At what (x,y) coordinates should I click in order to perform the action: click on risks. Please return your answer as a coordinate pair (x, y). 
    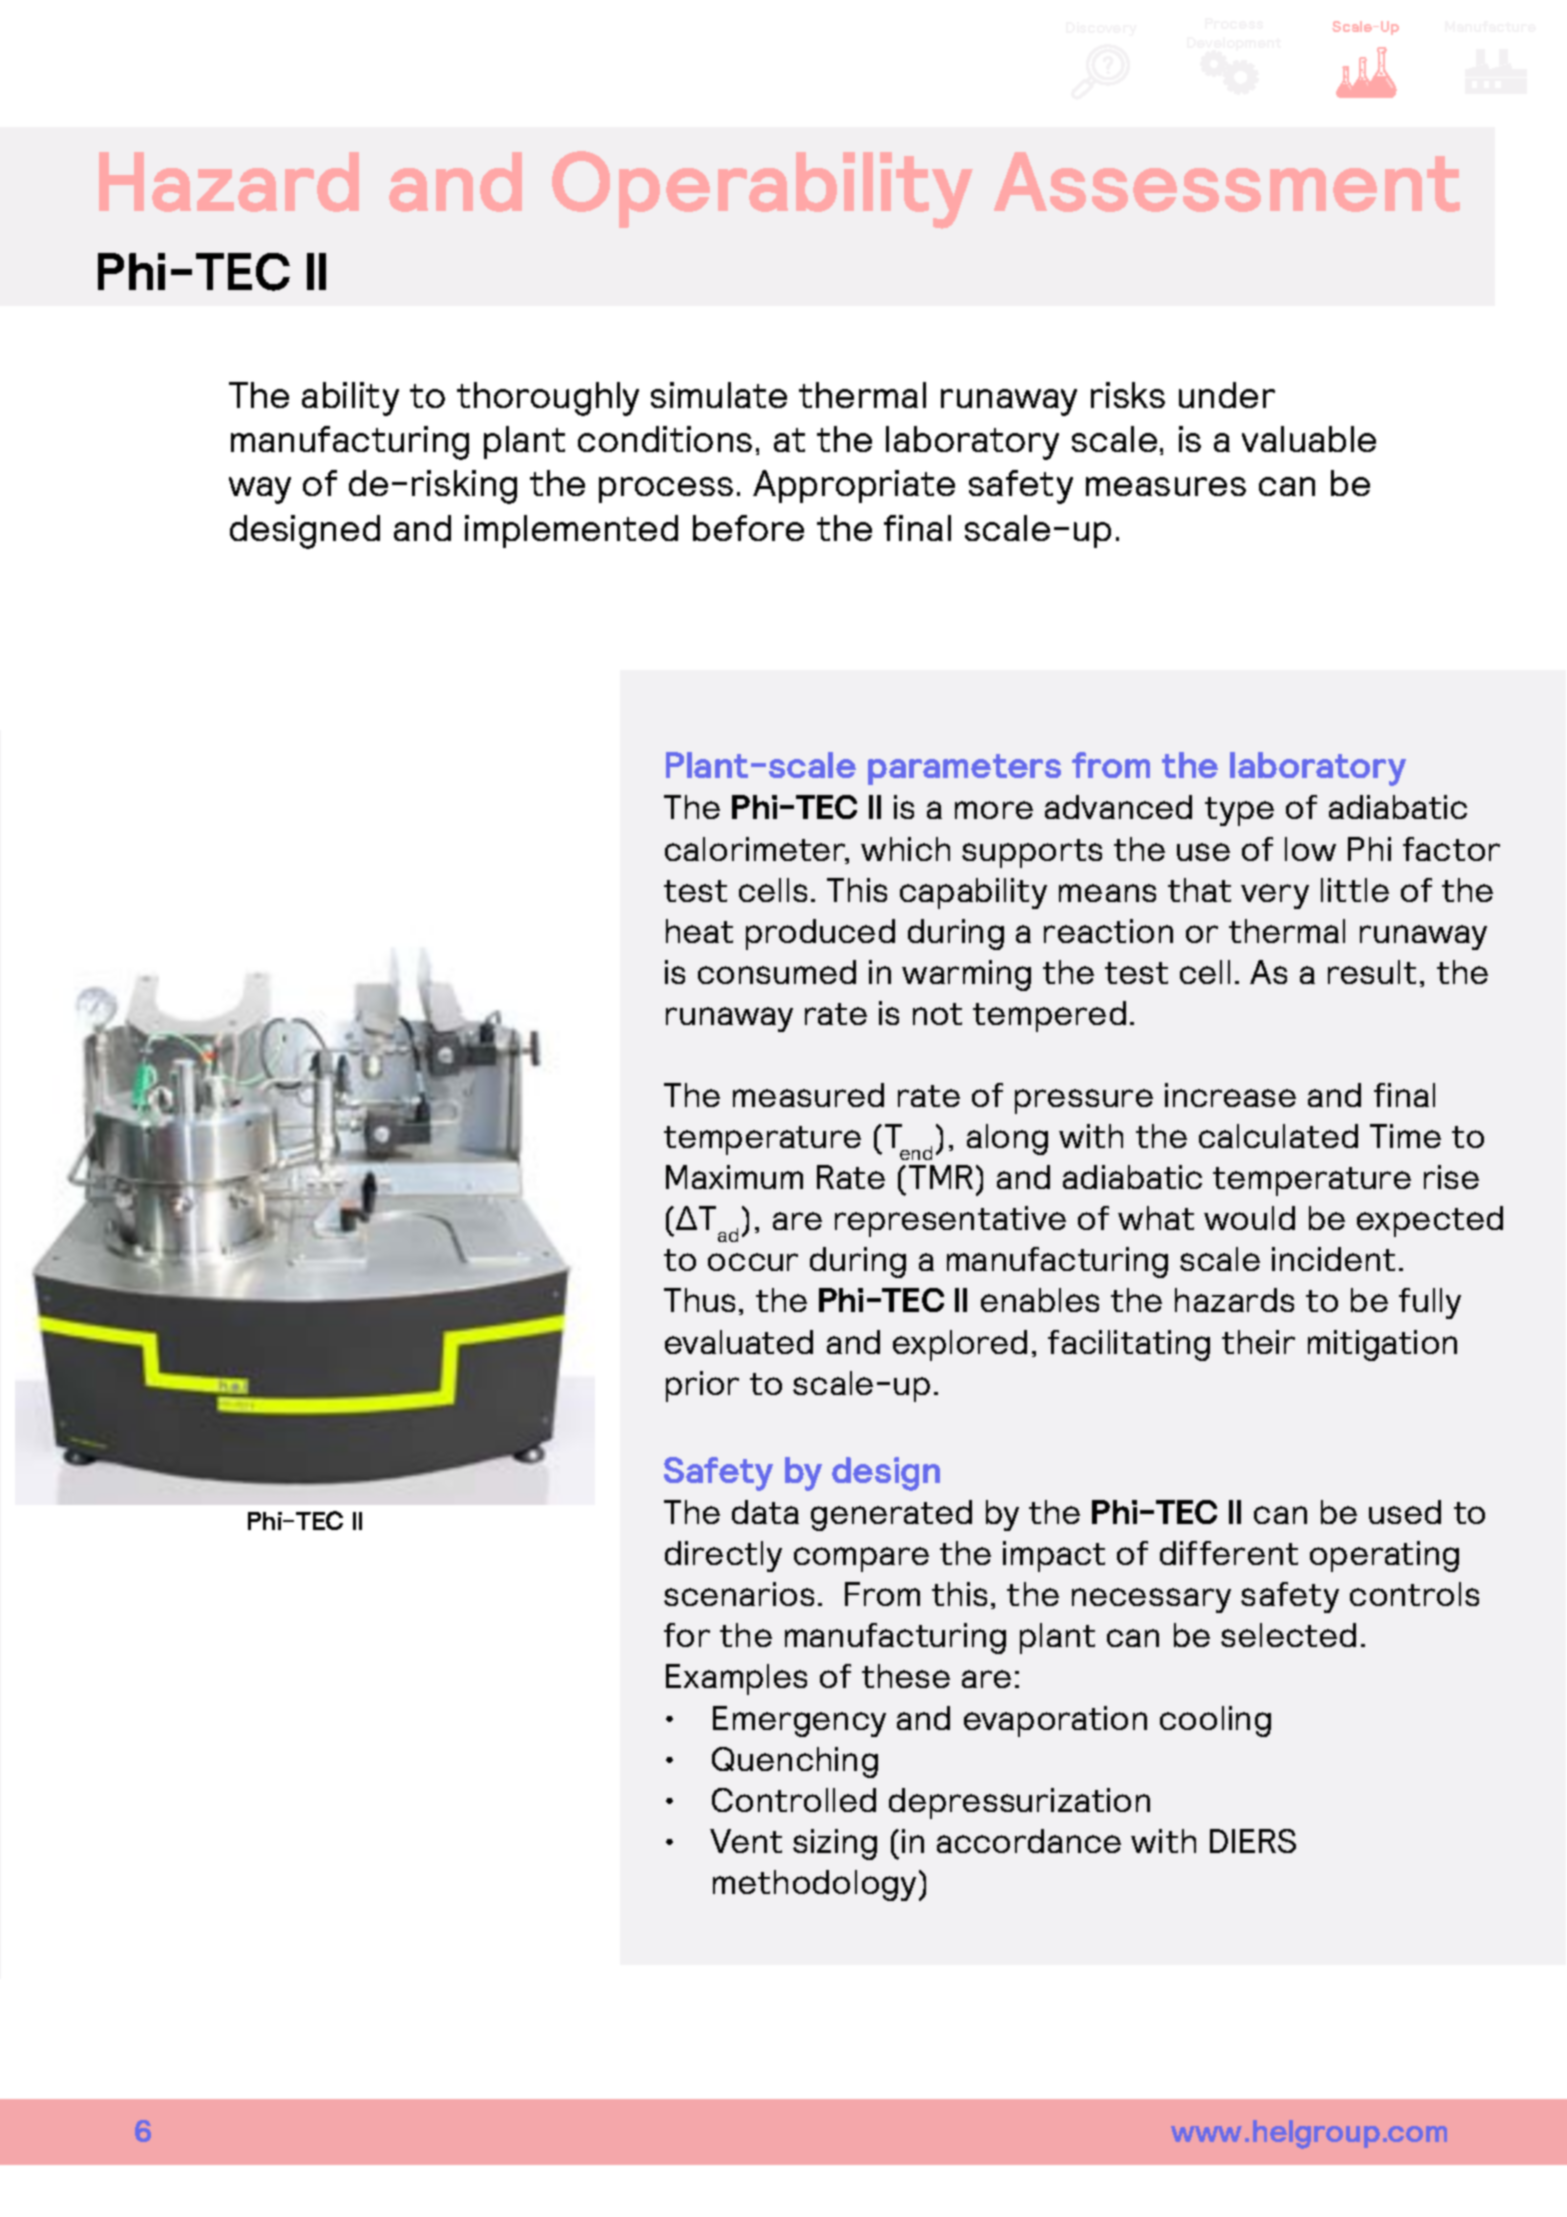
    Looking at the image, I should click on (1128, 395).
